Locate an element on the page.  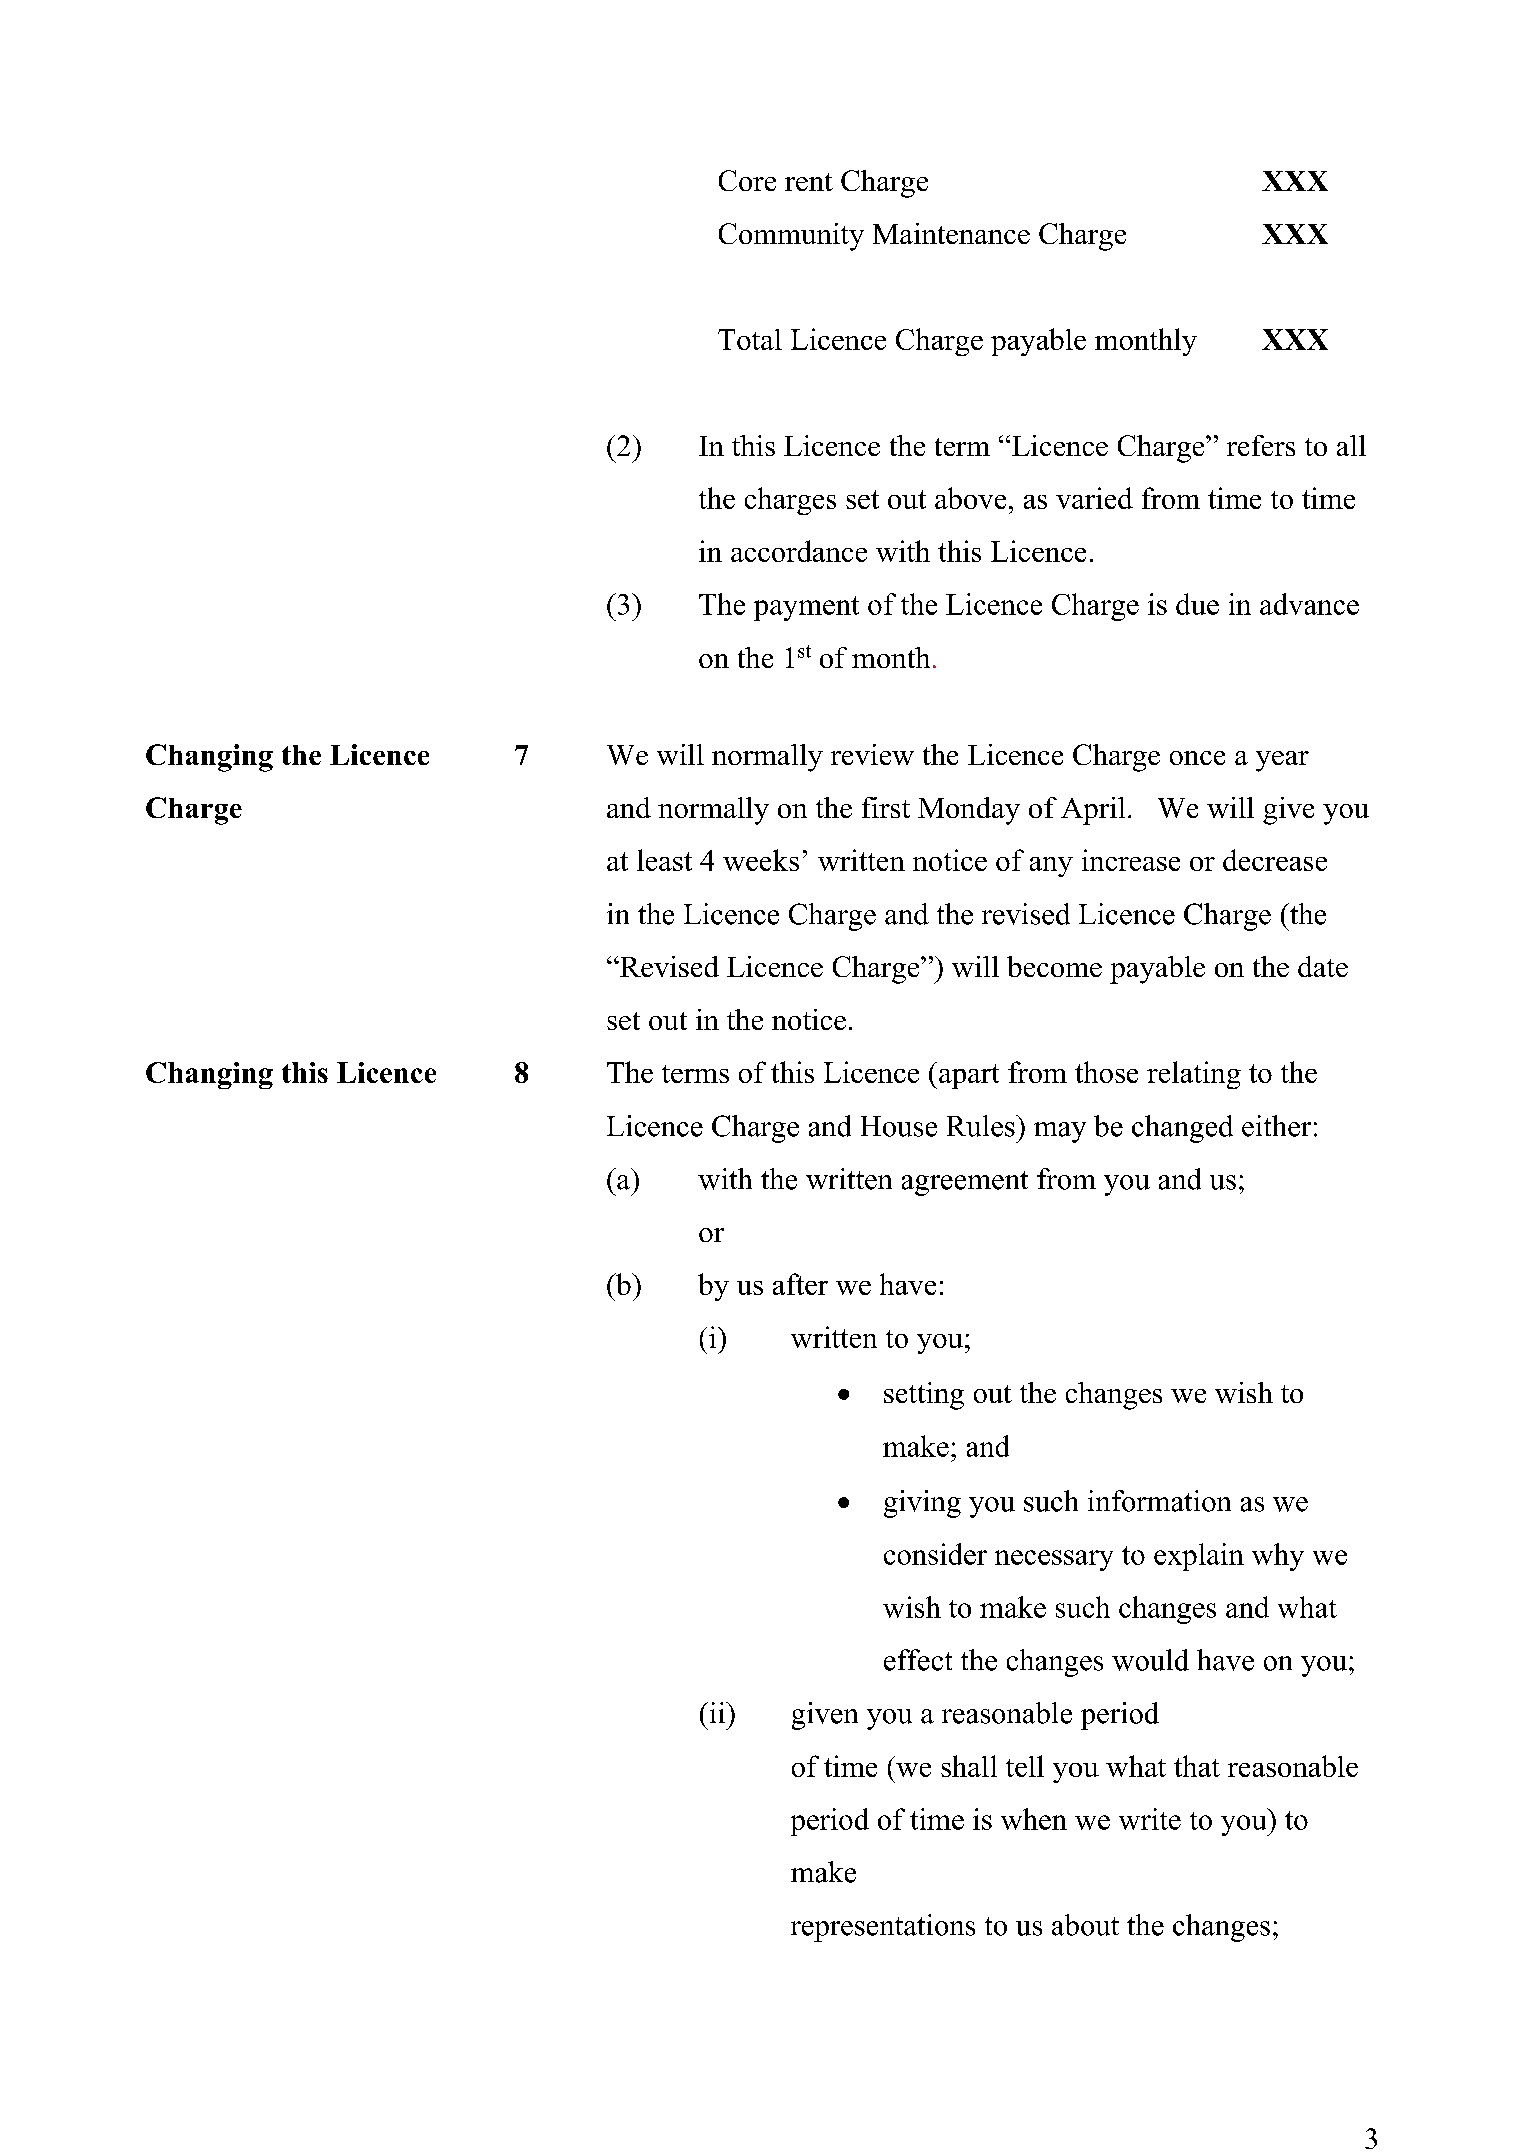
relating is located at coordinates (1194, 1075).
